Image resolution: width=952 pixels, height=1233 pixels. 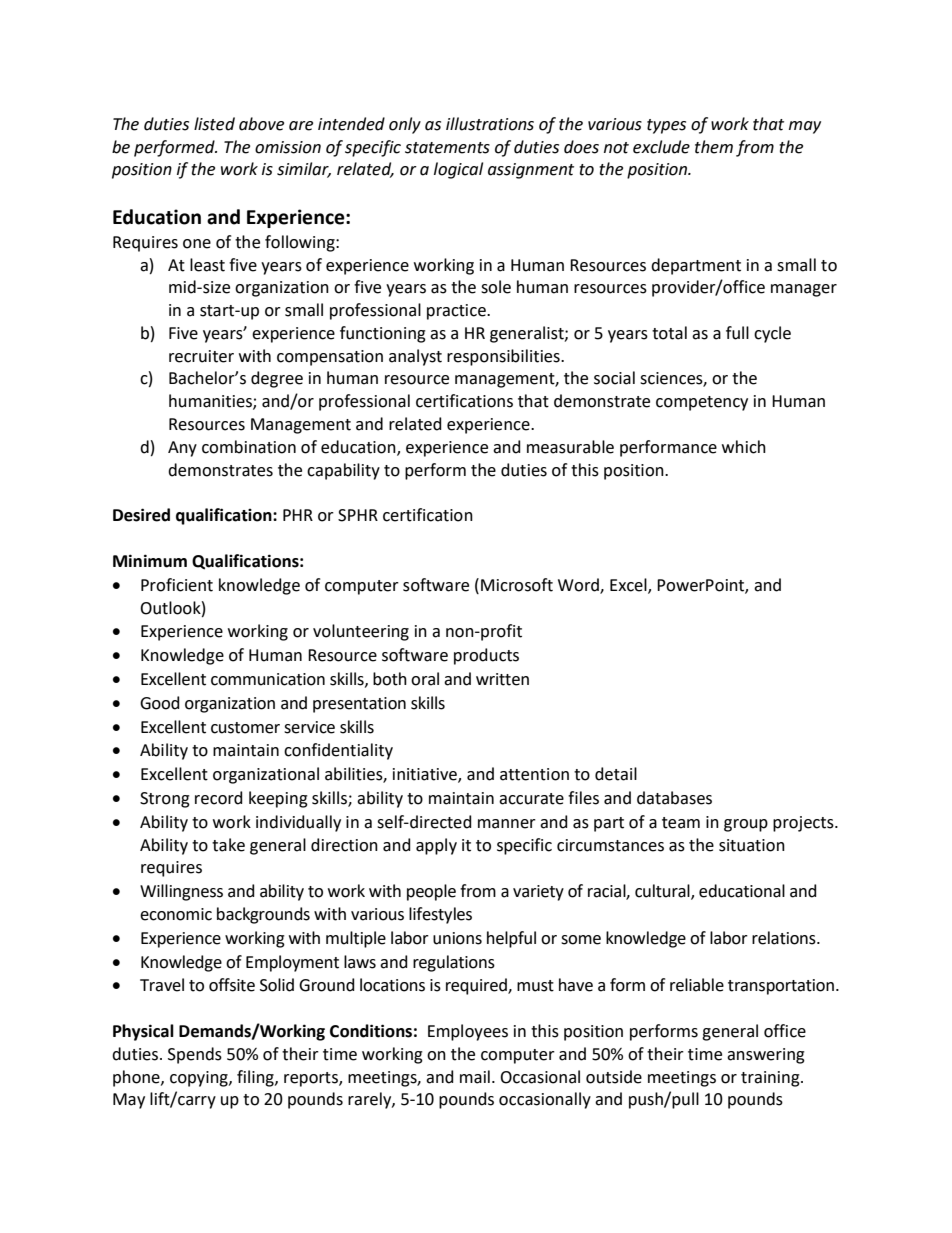 I want to click on Employees, so click(x=468, y=1032).
